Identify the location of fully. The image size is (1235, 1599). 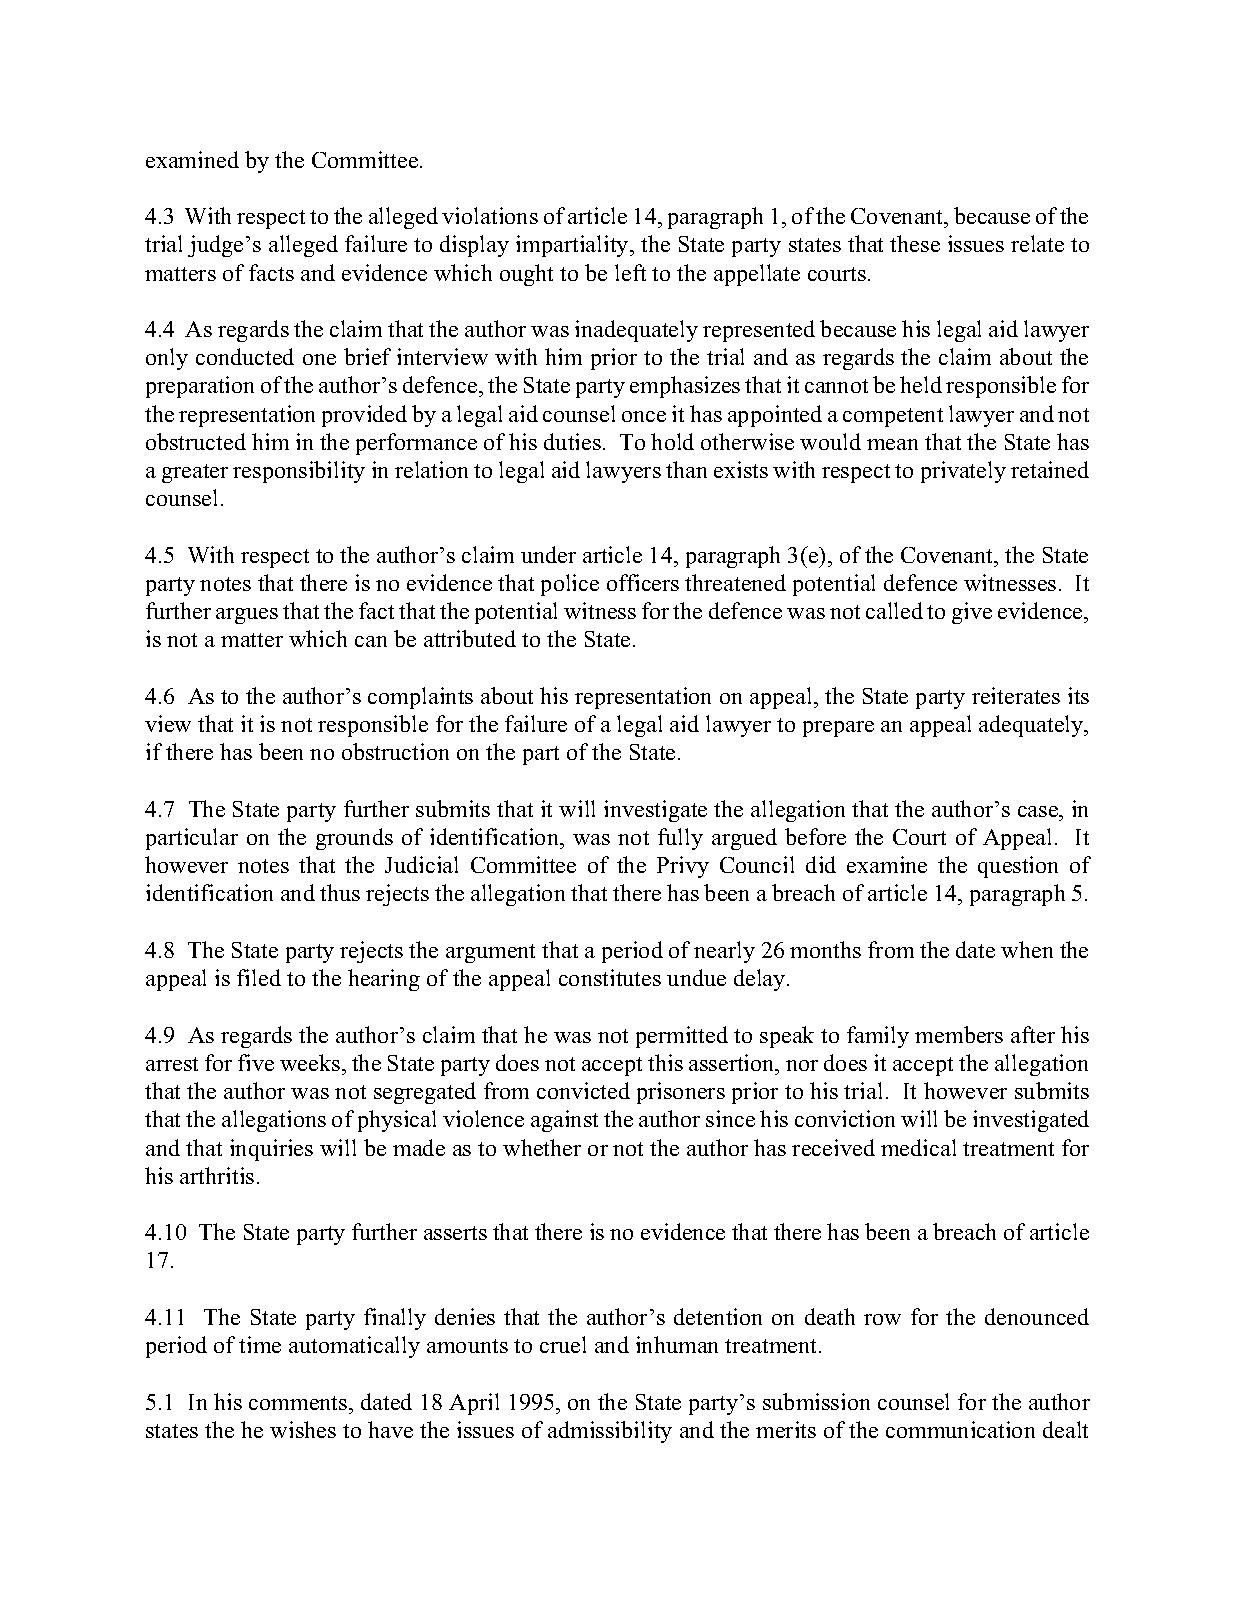
(680, 839).
